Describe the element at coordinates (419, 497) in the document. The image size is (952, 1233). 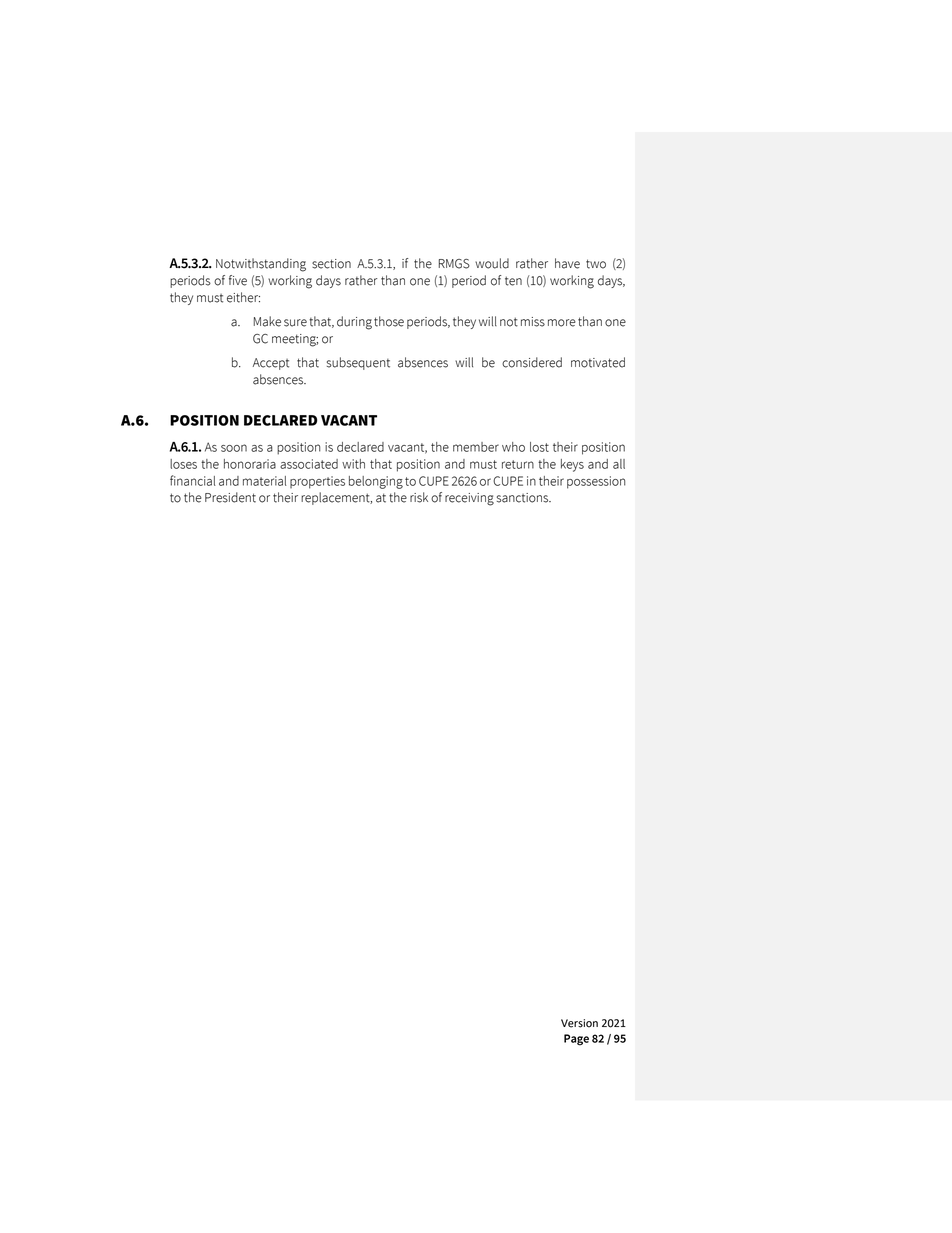
I see `risk` at that location.
